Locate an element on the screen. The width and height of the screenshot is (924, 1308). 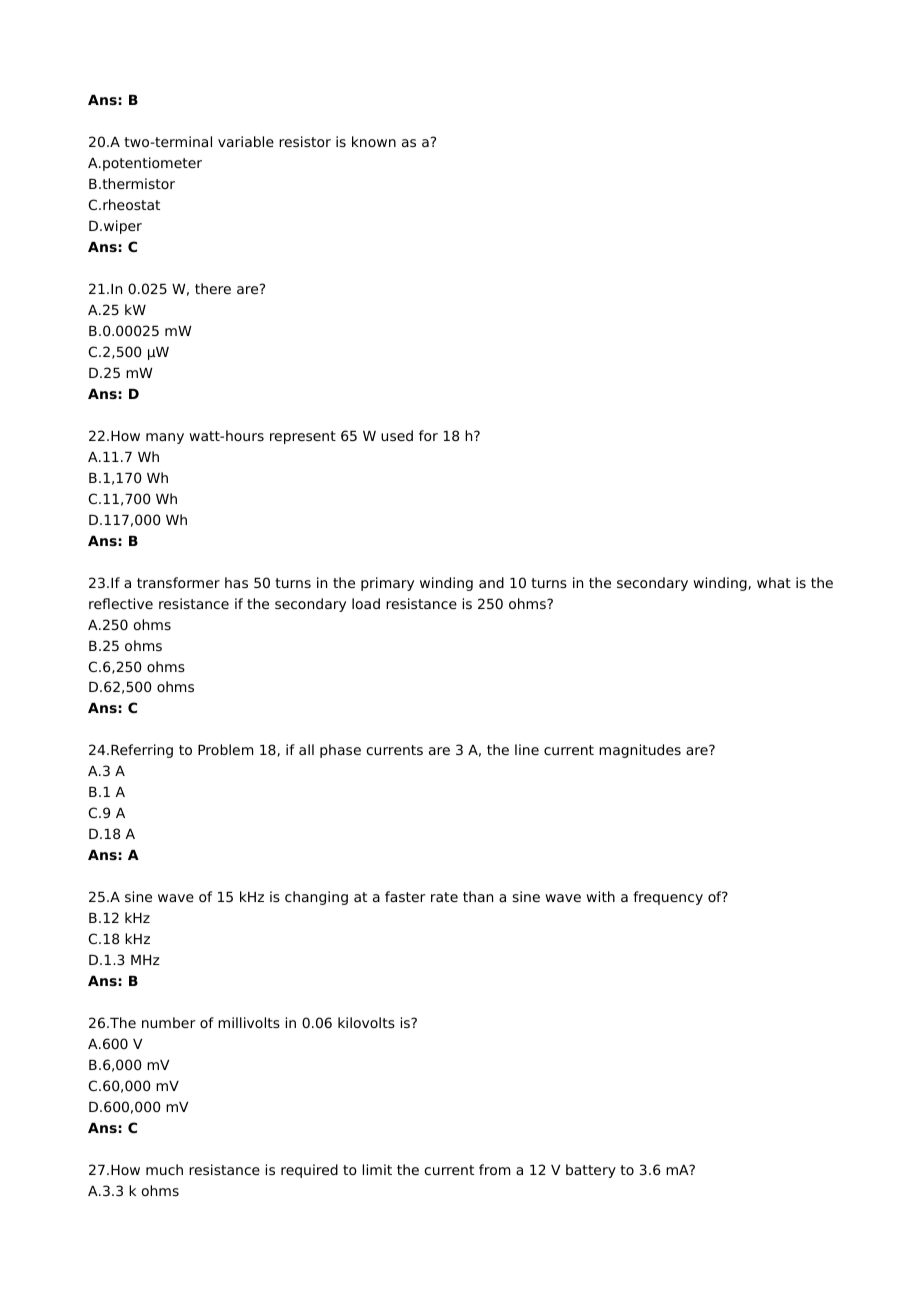
known is located at coordinates (374, 141).
